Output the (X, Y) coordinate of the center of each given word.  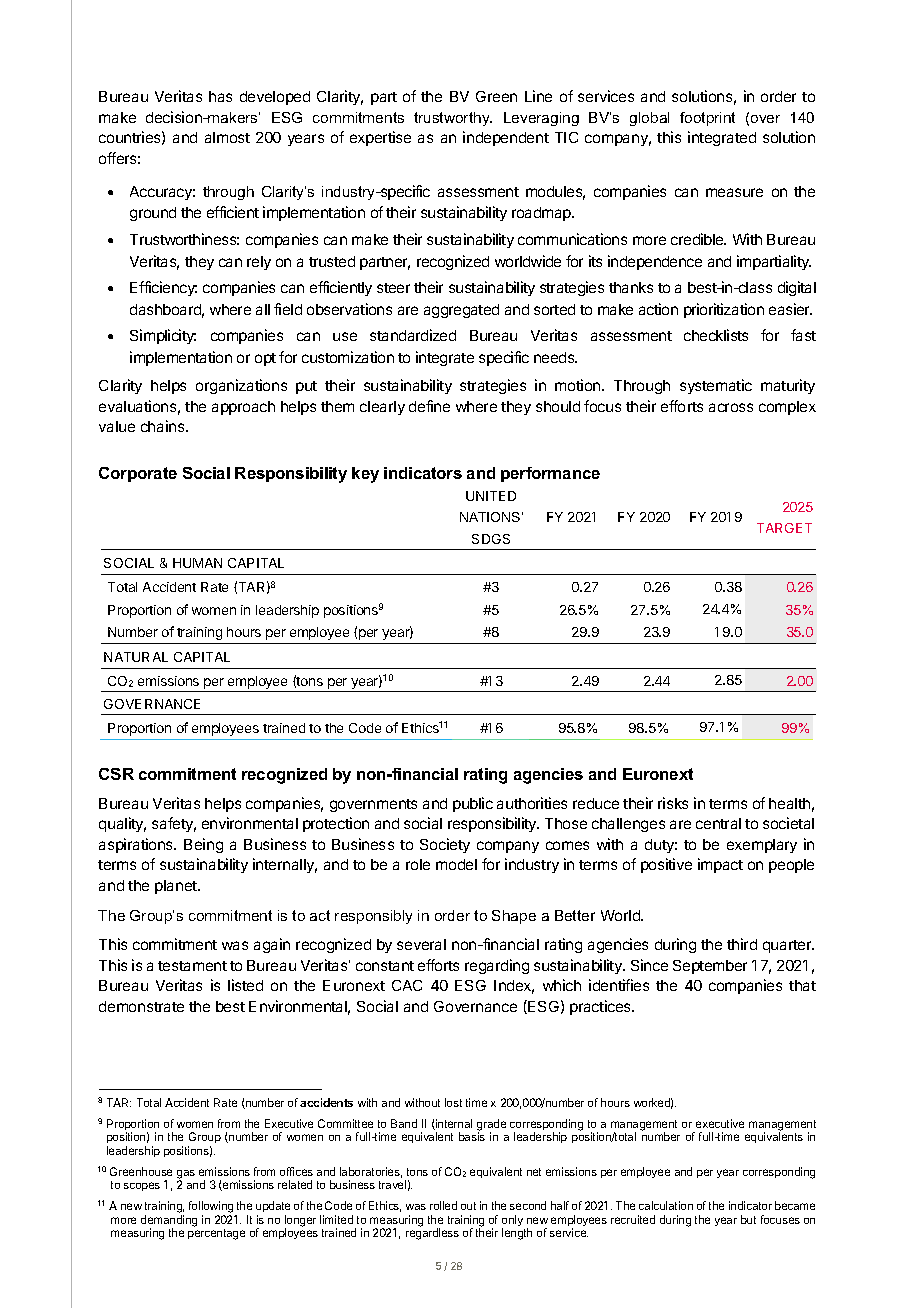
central (718, 823)
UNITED (491, 496)
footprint (707, 119)
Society (445, 845)
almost (227, 137)
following (212, 1208)
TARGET (784, 528)
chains (164, 426)
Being (203, 845)
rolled (443, 1205)
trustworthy (453, 119)
